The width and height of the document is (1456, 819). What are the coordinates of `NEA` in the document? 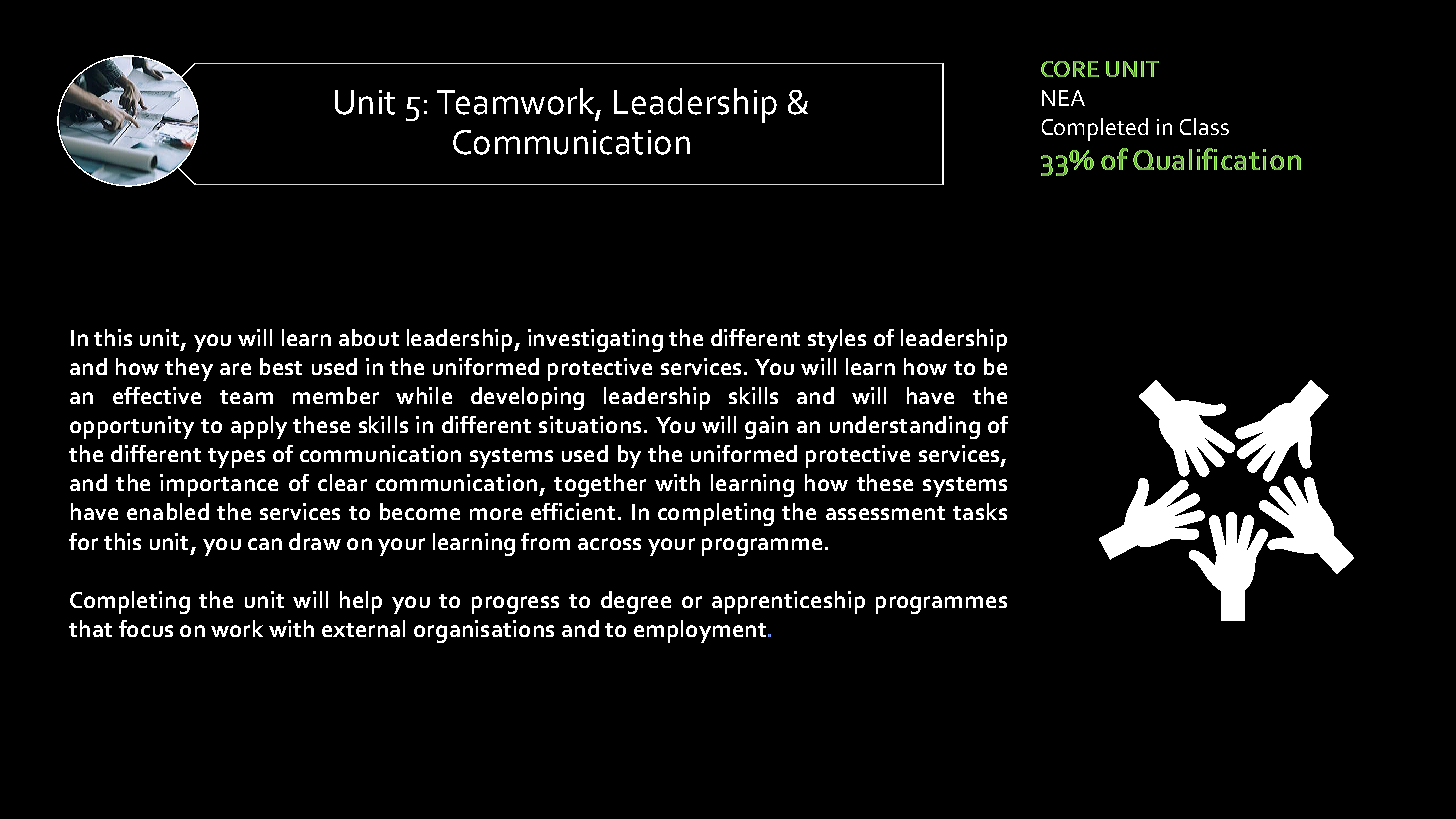 It's located at (1063, 98).
